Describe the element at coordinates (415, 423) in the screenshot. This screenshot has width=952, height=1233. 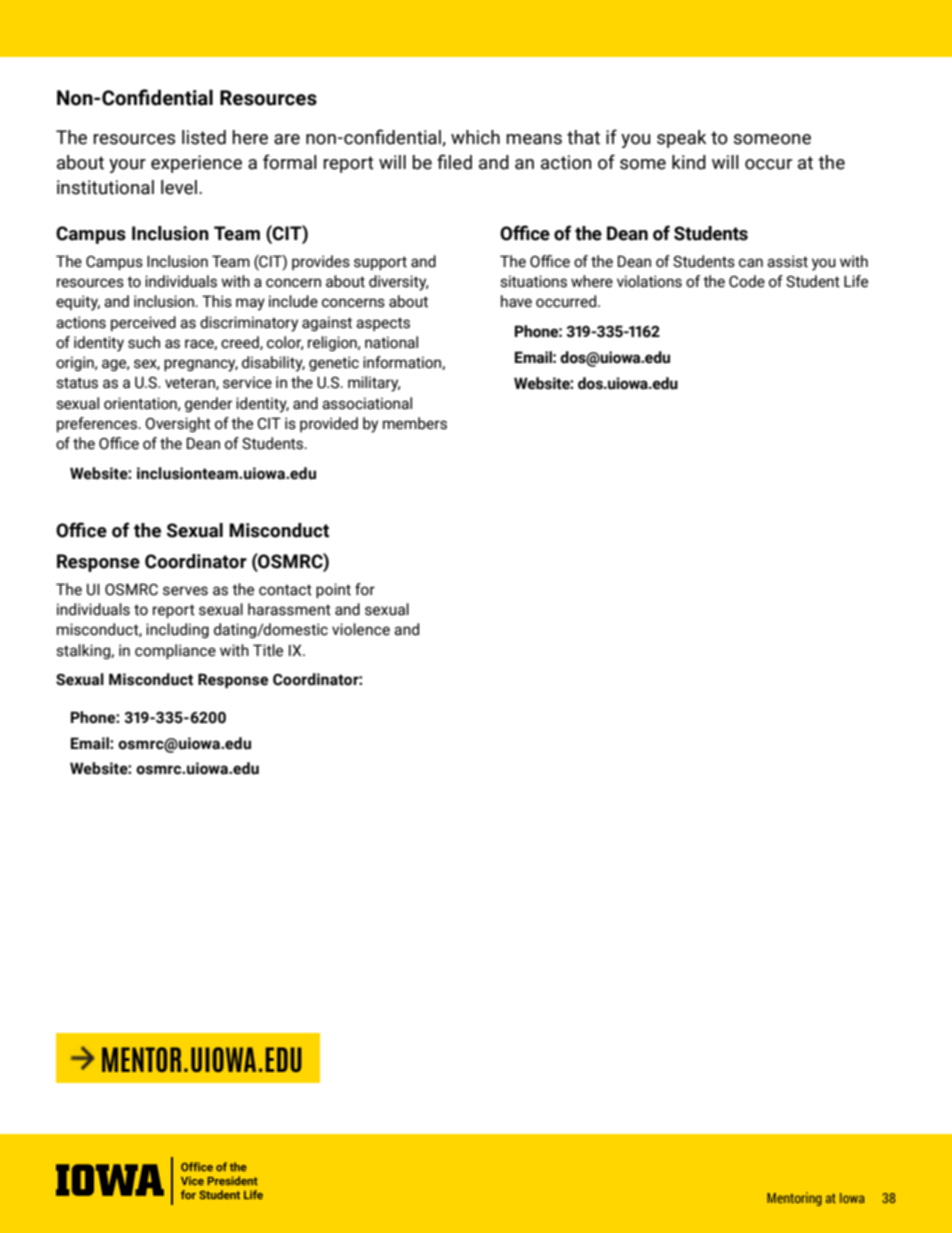
I see `members` at that location.
